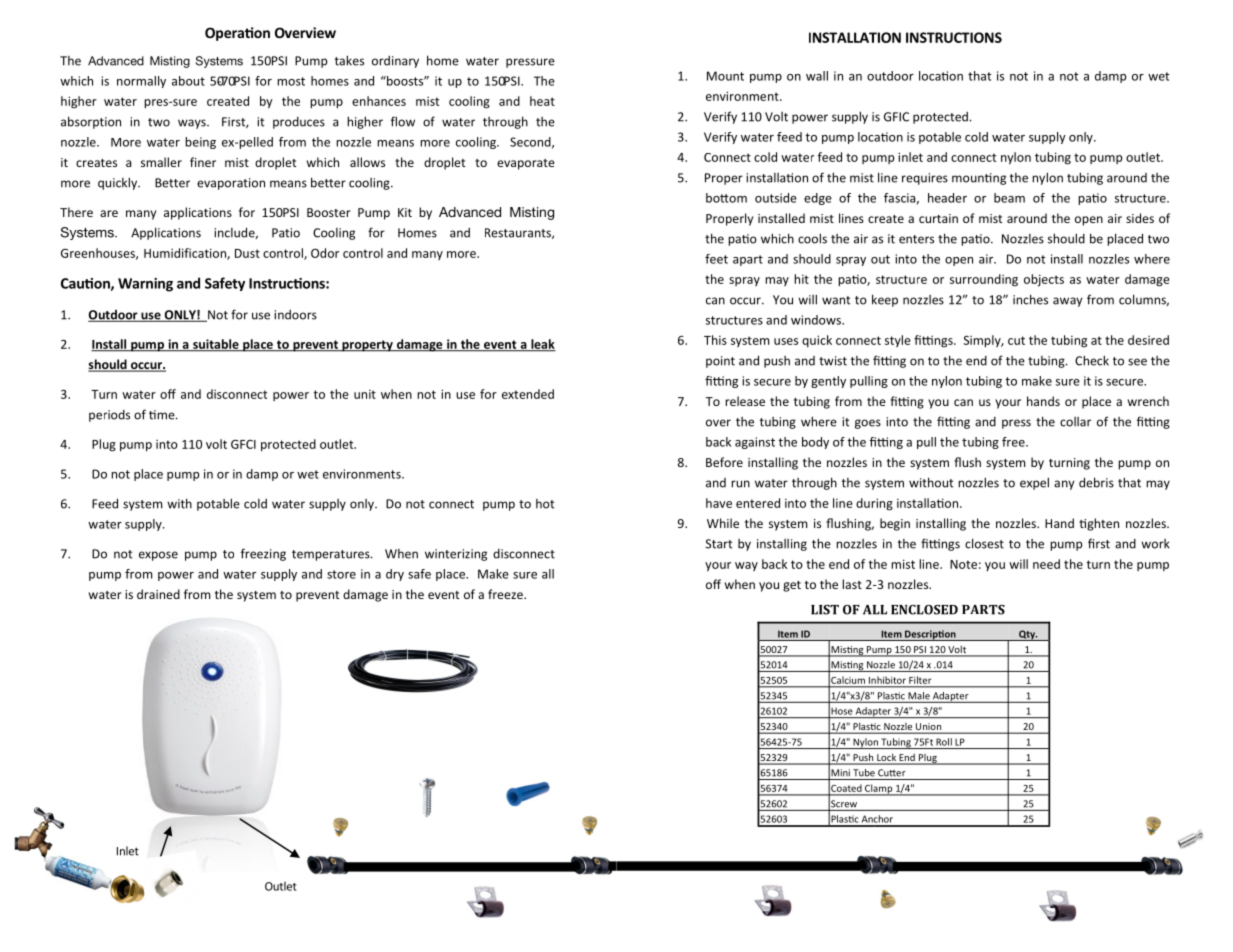 This page has width=1233, height=952. I want to click on extended, so click(528, 394).
